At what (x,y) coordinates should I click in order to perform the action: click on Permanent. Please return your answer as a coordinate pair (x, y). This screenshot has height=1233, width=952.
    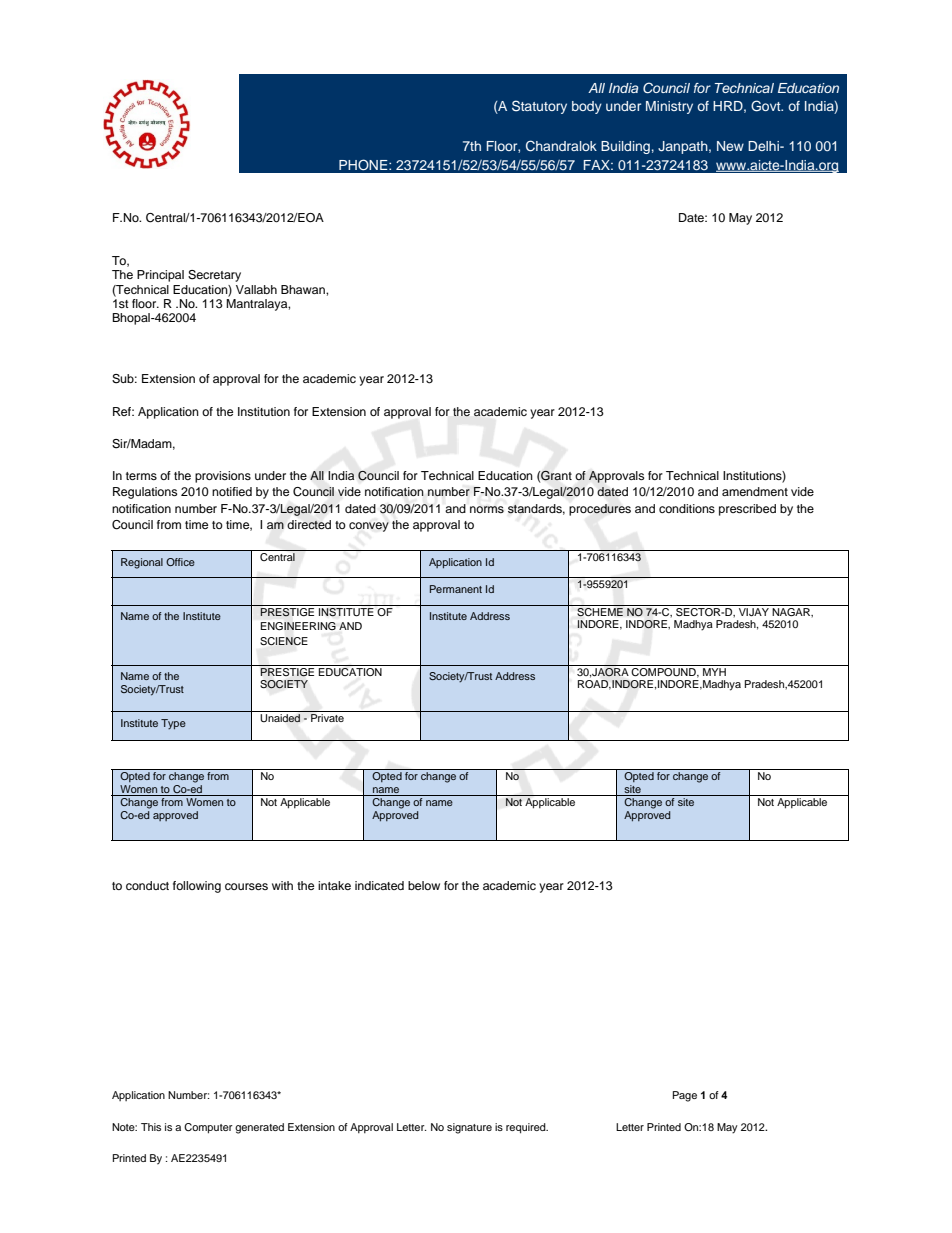
    Looking at the image, I should click on (456, 589).
